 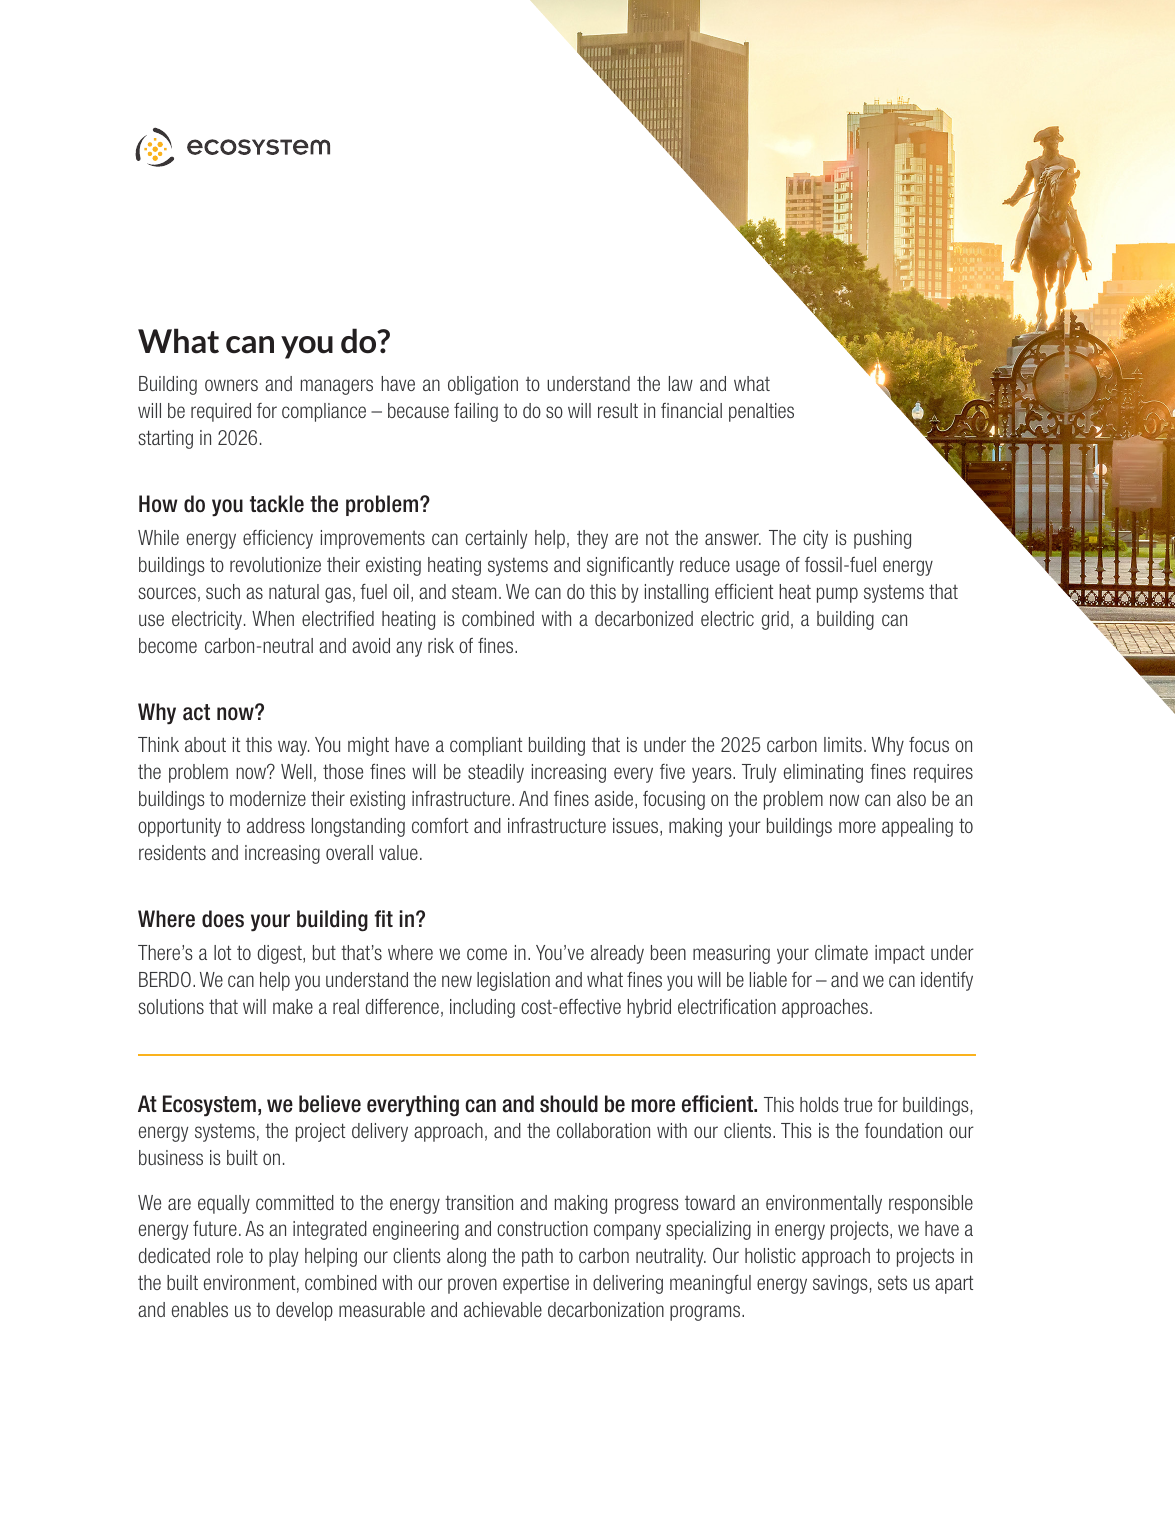 What do you see at coordinates (221, 412) in the screenshot?
I see `required` at bounding box center [221, 412].
